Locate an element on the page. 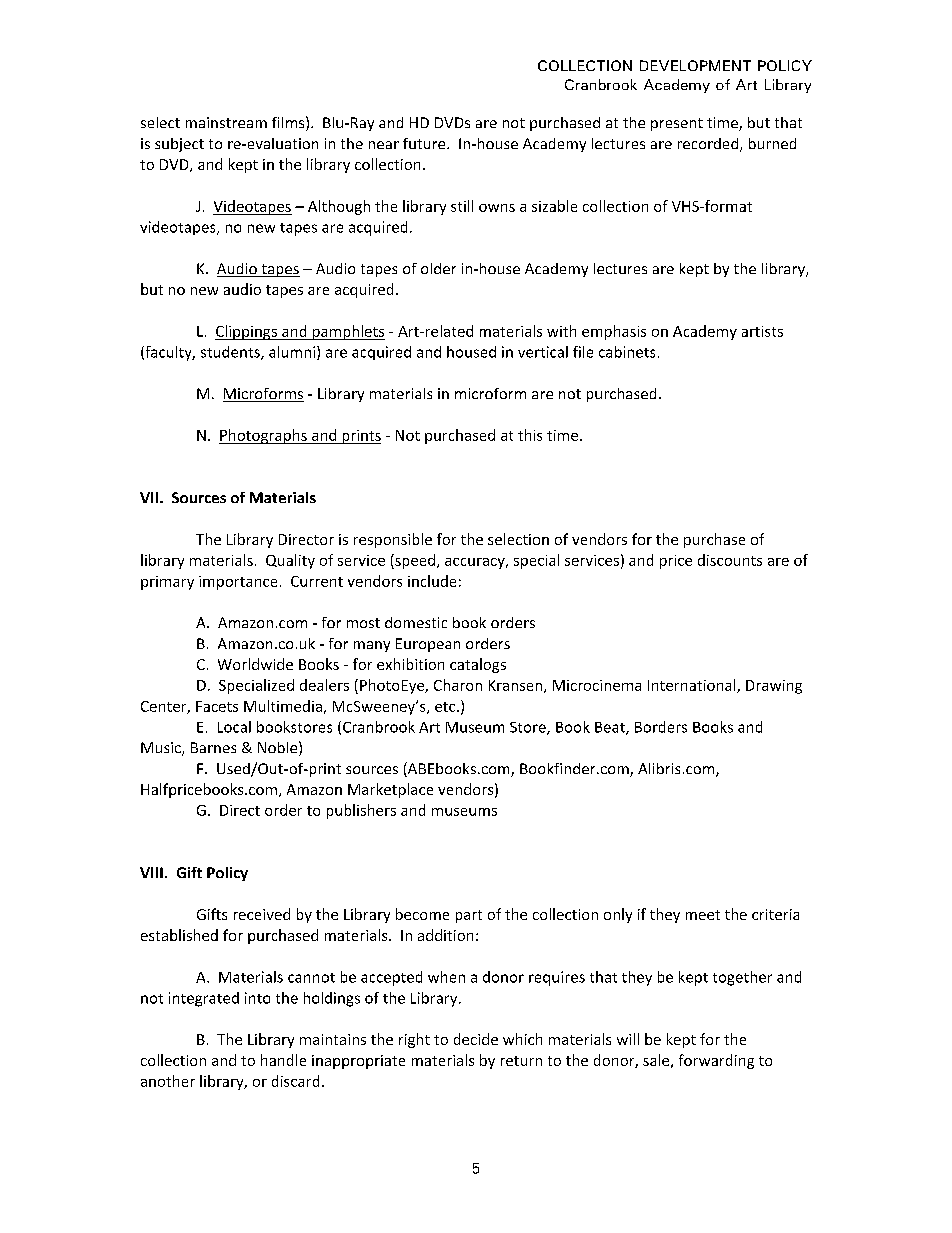 This page has width=952, height=1233. decide is located at coordinates (476, 1039).
